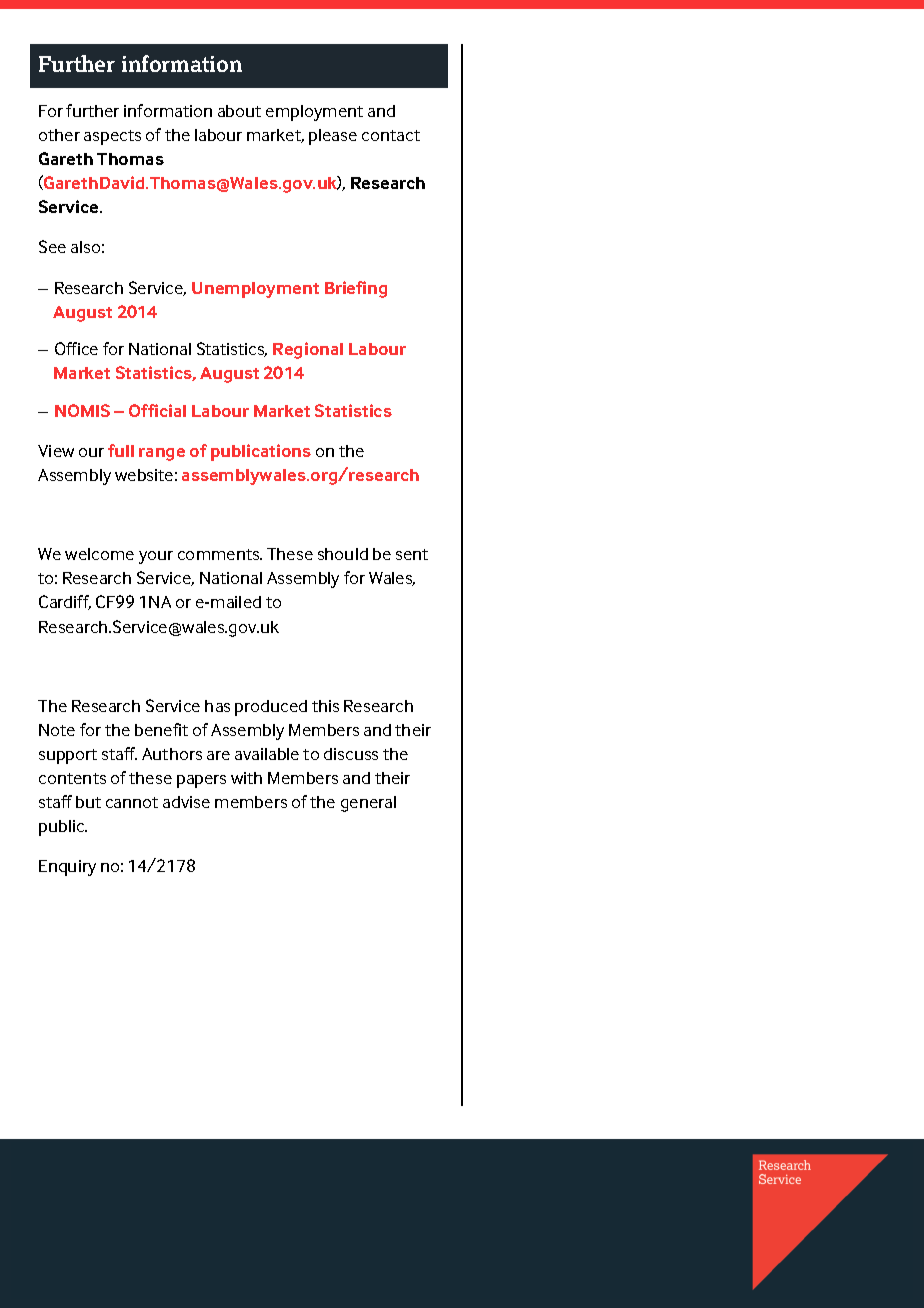  Describe the element at coordinates (391, 135) in the screenshot. I see `contact` at that location.
